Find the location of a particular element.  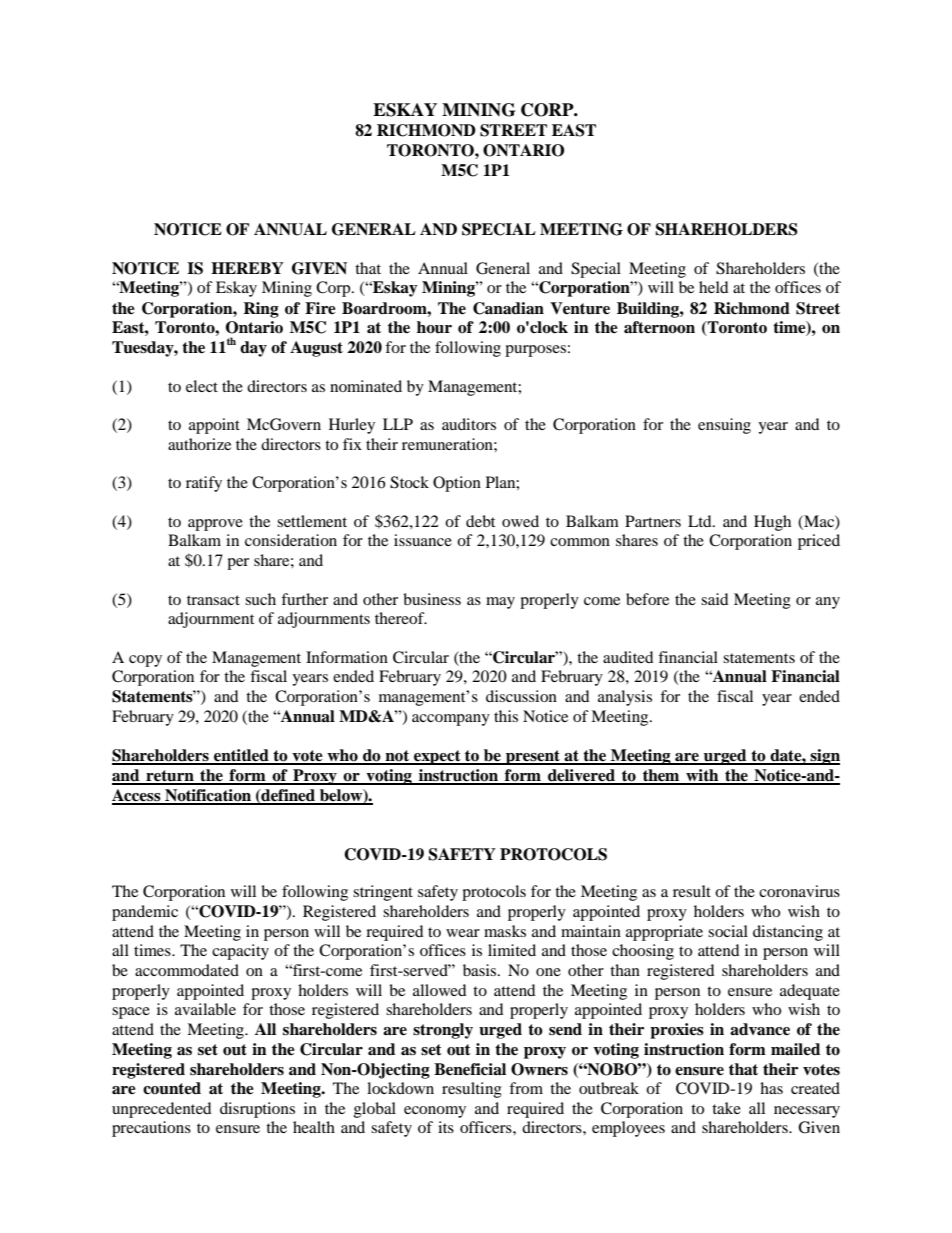

wear is located at coordinates (463, 933).
